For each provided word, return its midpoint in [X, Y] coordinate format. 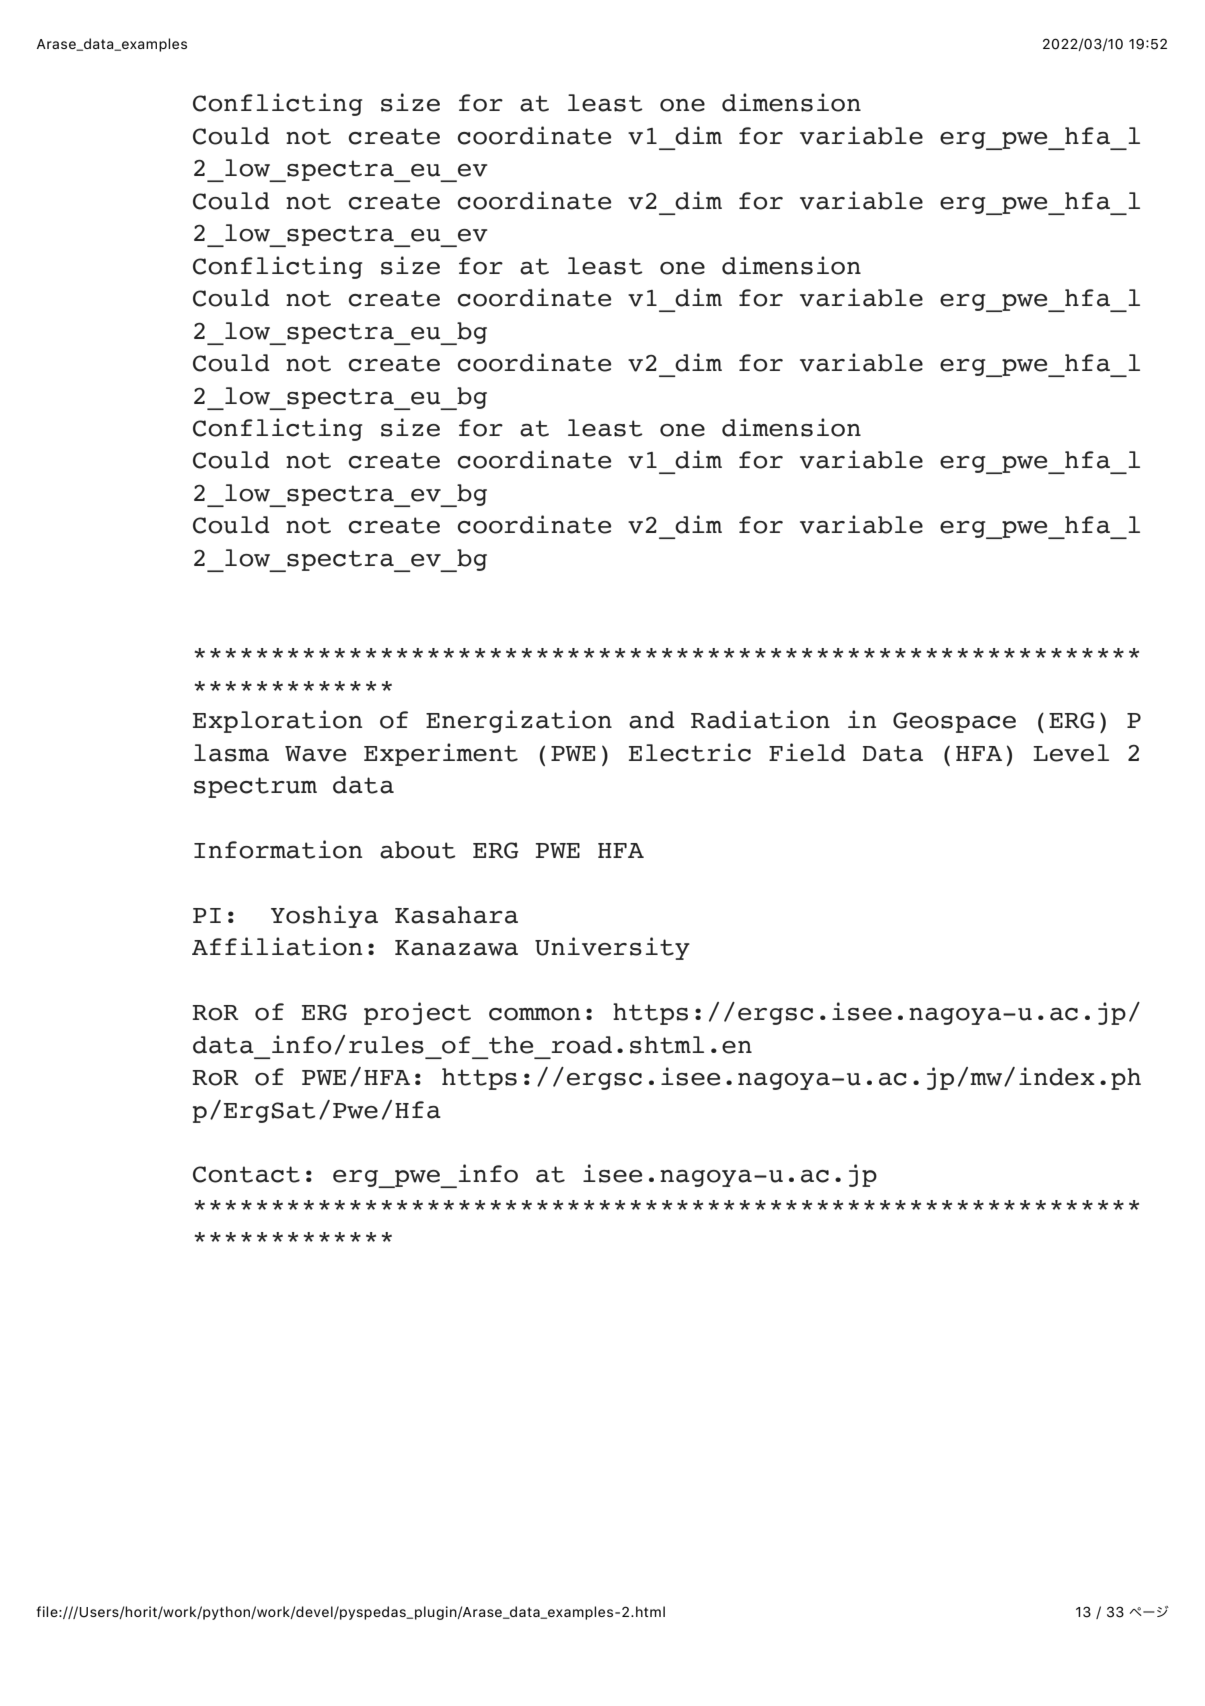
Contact [246, 1174]
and [652, 720]
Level [1071, 753]
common [535, 1014]
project [417, 1013]
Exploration [278, 721]
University [612, 948]
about [418, 850]
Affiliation [277, 946]
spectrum [255, 787]
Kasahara [456, 915]
